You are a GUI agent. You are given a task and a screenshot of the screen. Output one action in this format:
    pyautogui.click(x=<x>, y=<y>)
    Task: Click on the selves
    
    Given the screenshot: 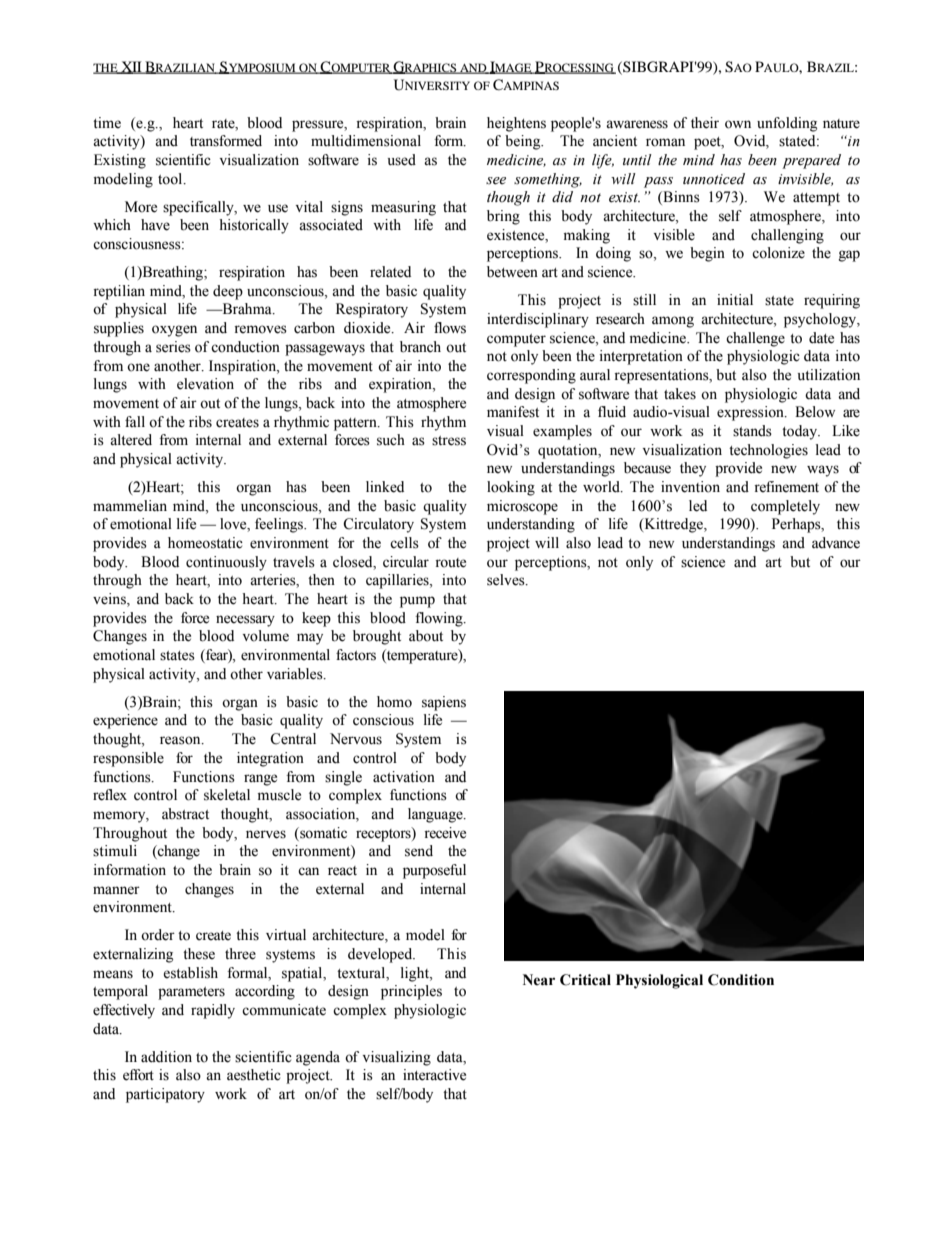 What is the action you would take?
    pyautogui.click(x=507, y=580)
